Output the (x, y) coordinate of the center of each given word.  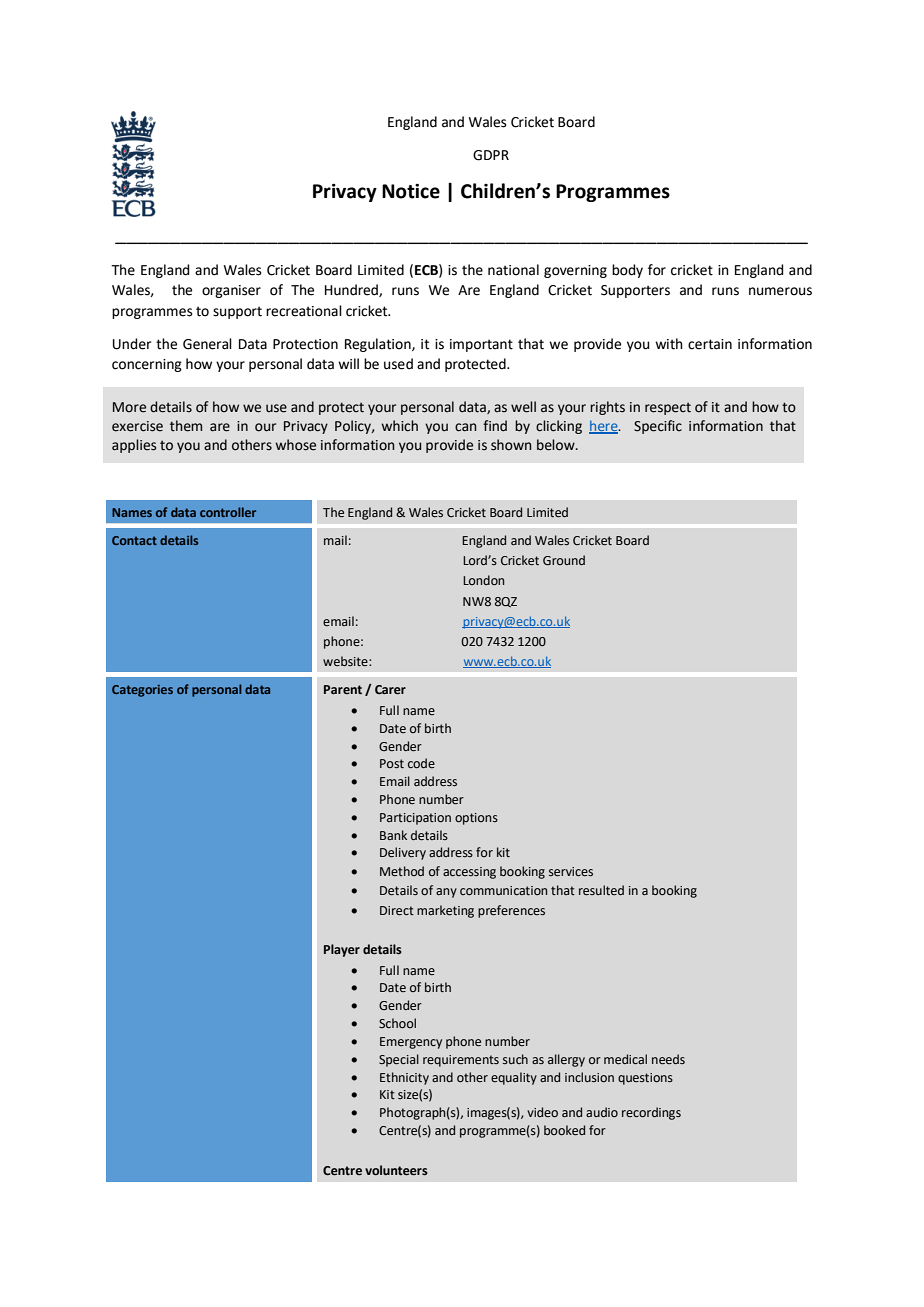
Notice (411, 191)
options (476, 819)
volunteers (396, 1170)
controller (228, 512)
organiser (231, 291)
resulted (601, 890)
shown (511, 445)
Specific (658, 427)
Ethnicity (404, 1078)
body (627, 271)
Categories (142, 691)
